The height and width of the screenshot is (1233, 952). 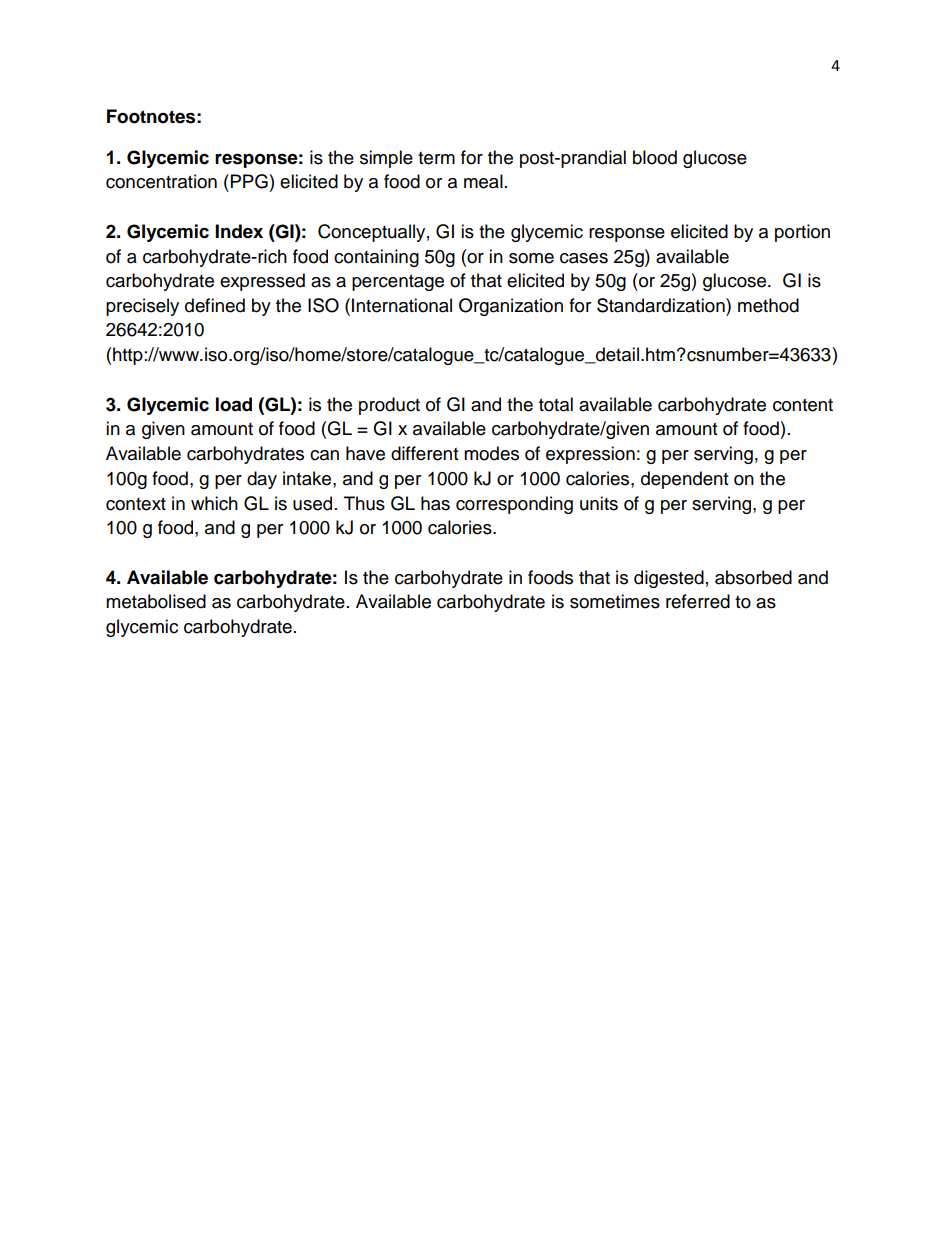 I want to click on load, so click(x=234, y=404).
